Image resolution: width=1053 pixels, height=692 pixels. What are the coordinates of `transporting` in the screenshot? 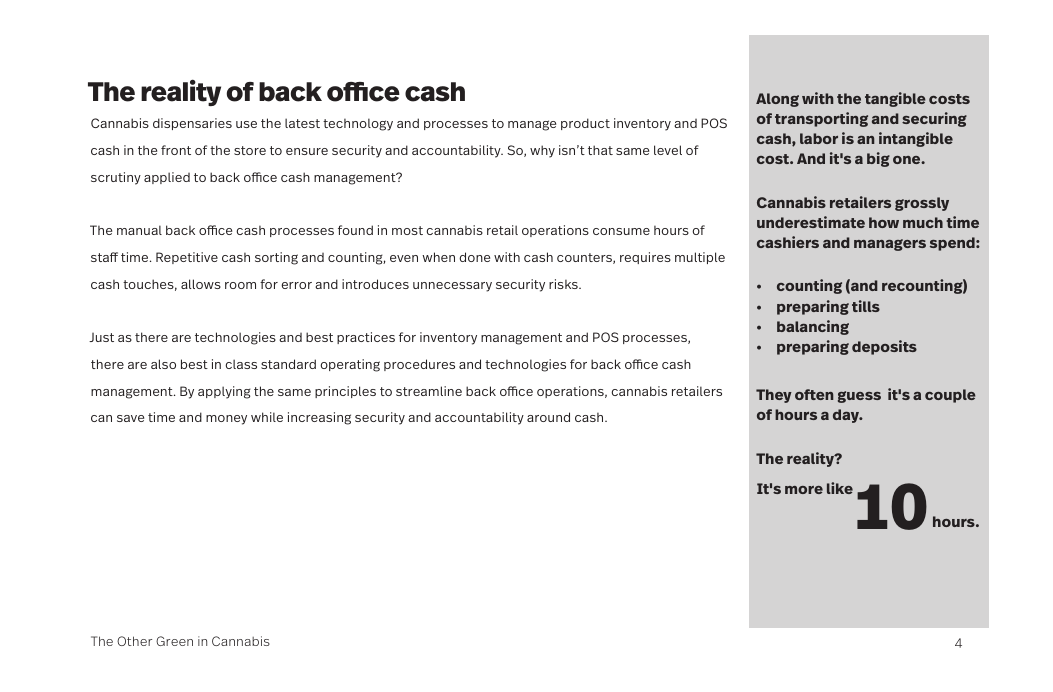 It's located at (821, 119).
